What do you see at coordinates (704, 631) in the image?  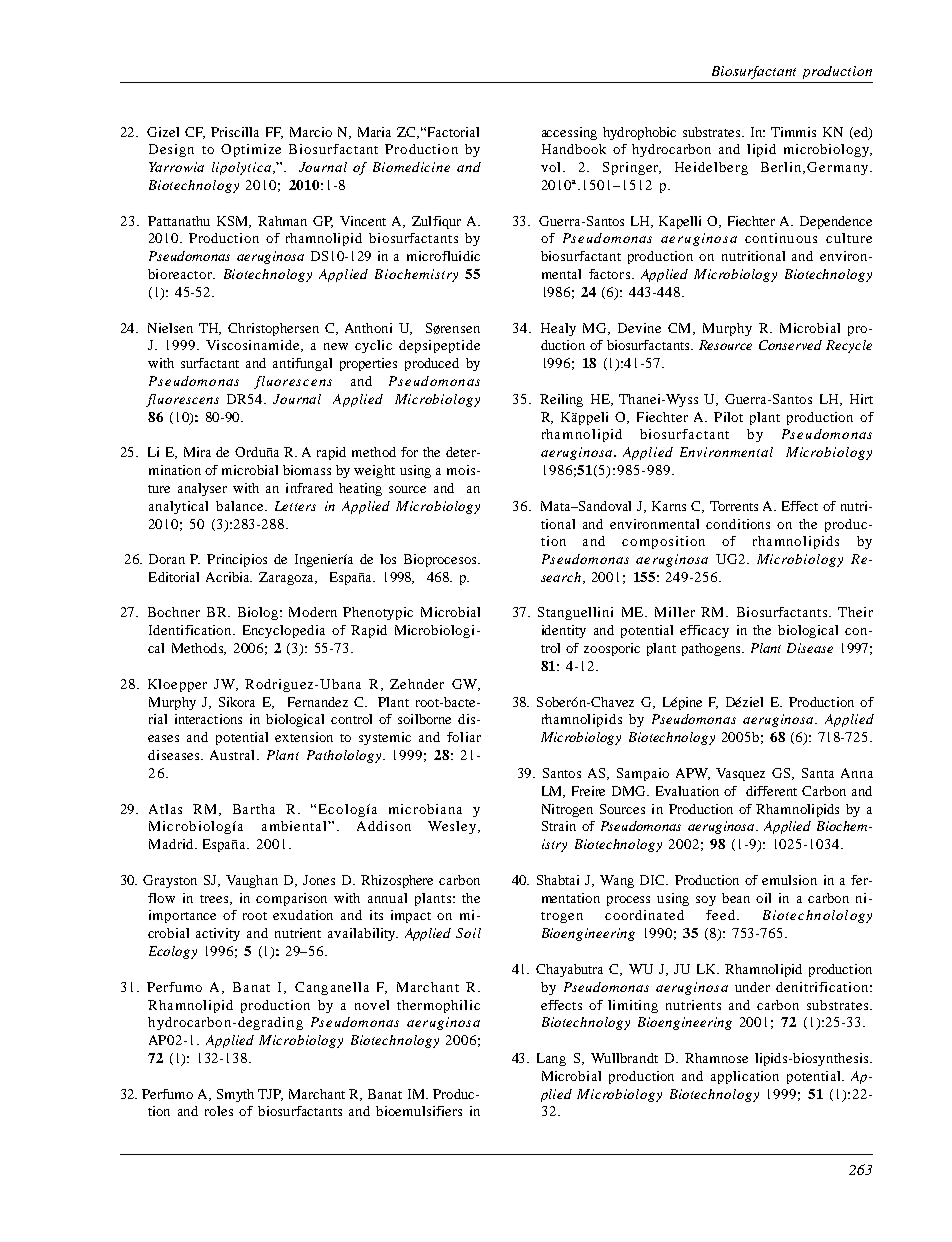 I see `efficacy` at bounding box center [704, 631].
